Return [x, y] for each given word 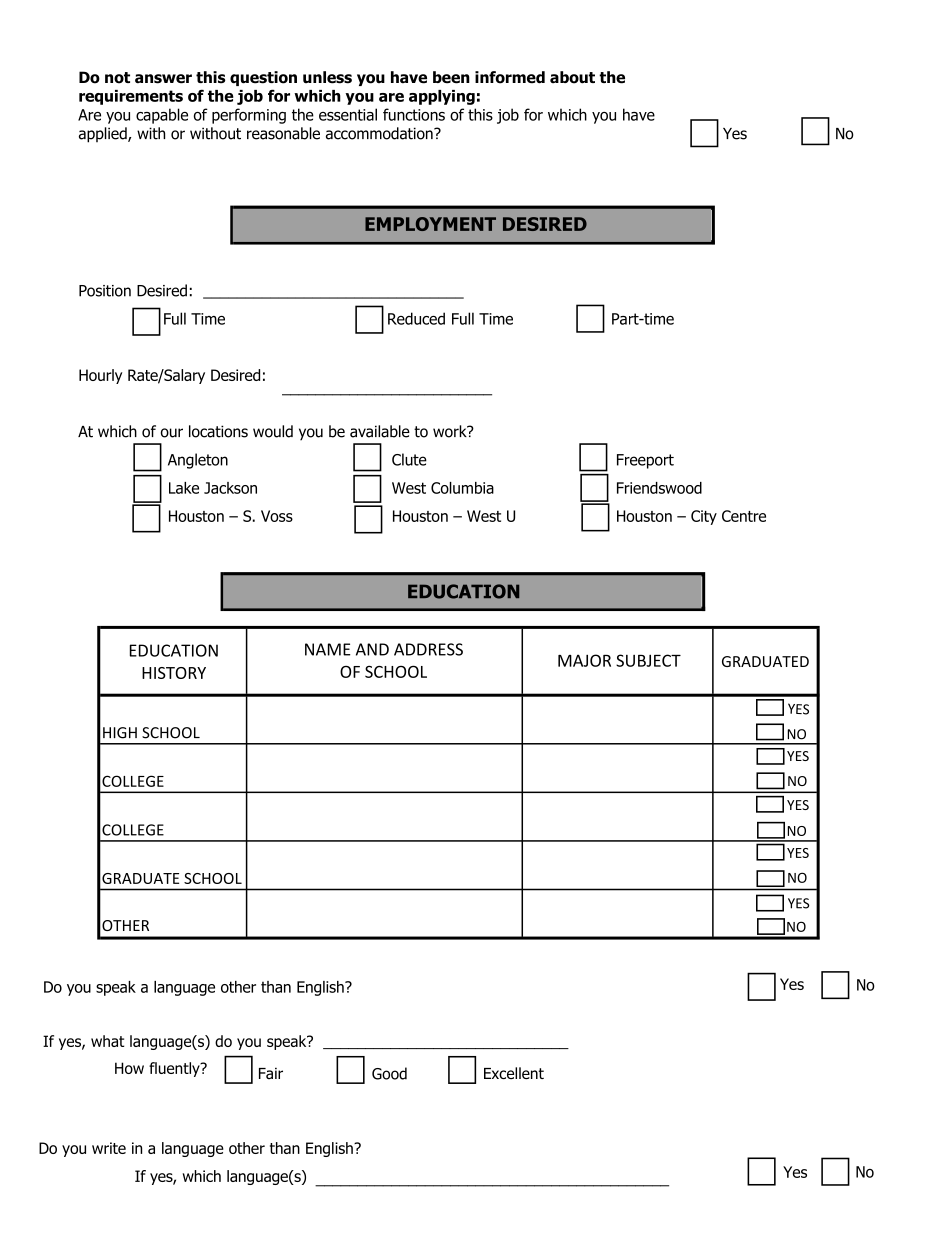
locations [218, 431]
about [572, 77]
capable [162, 116]
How [129, 1068]
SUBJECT [648, 660]
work [451, 431]
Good [389, 1073]
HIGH [120, 733]
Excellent [514, 1073]
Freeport [645, 461]
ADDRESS [428, 649]
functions [414, 114]
